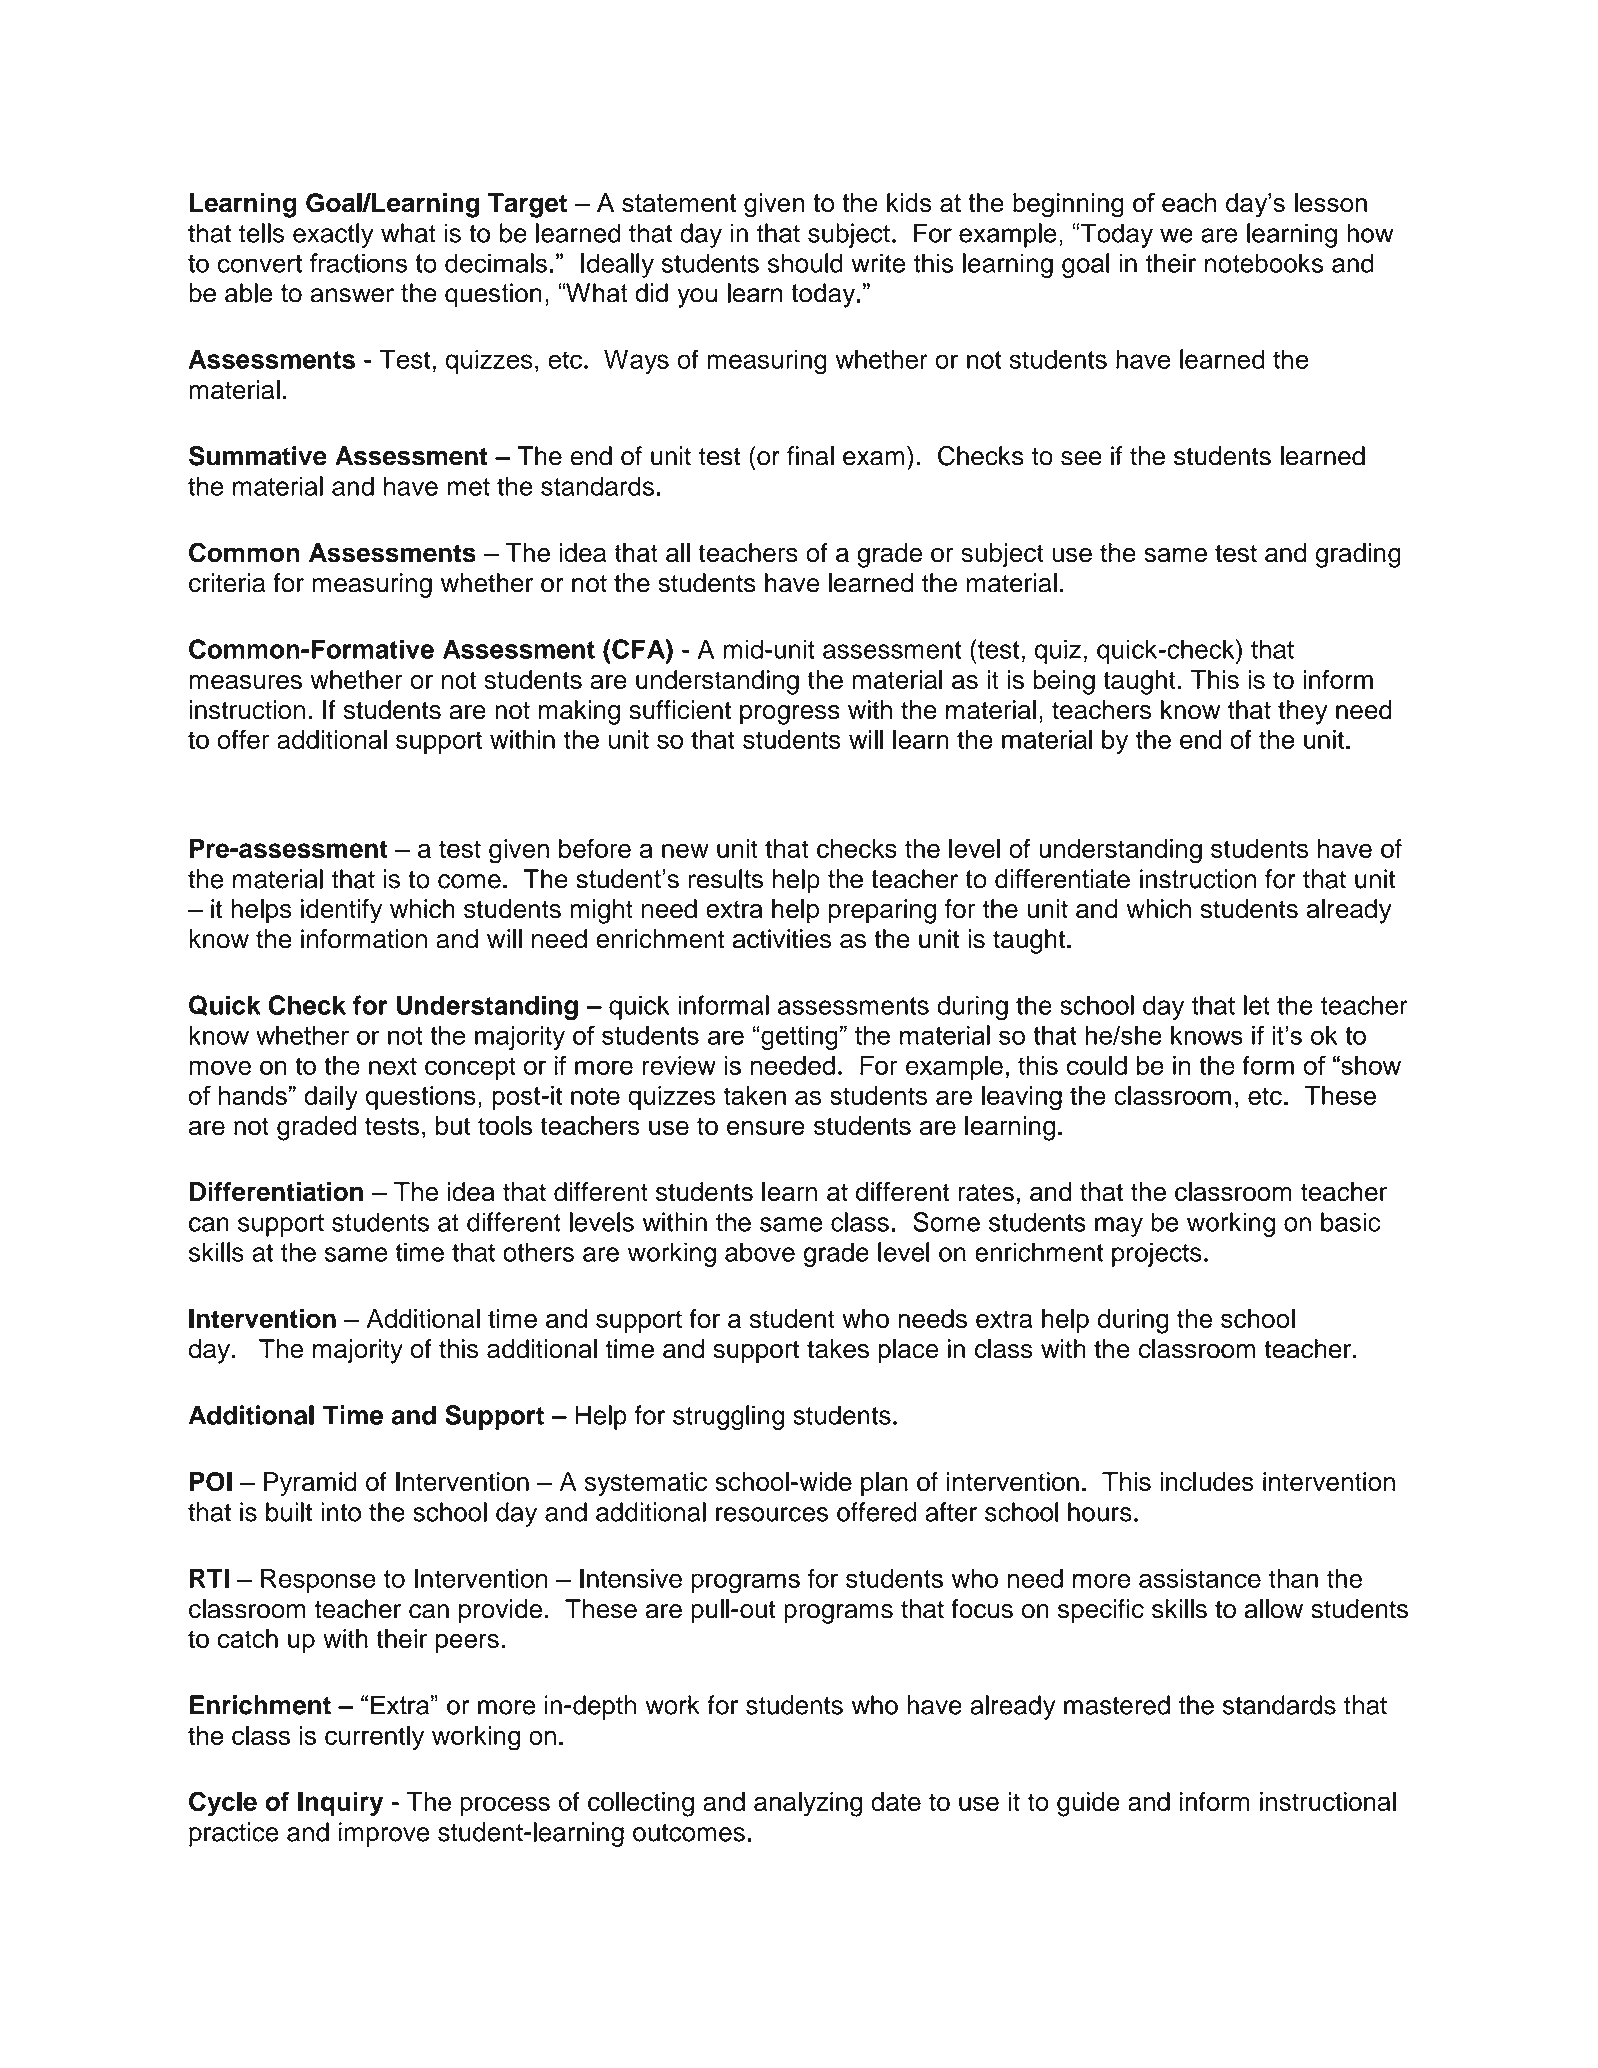 The height and width of the screenshot is (2068, 1598). I want to click on includes, so click(1207, 1482).
